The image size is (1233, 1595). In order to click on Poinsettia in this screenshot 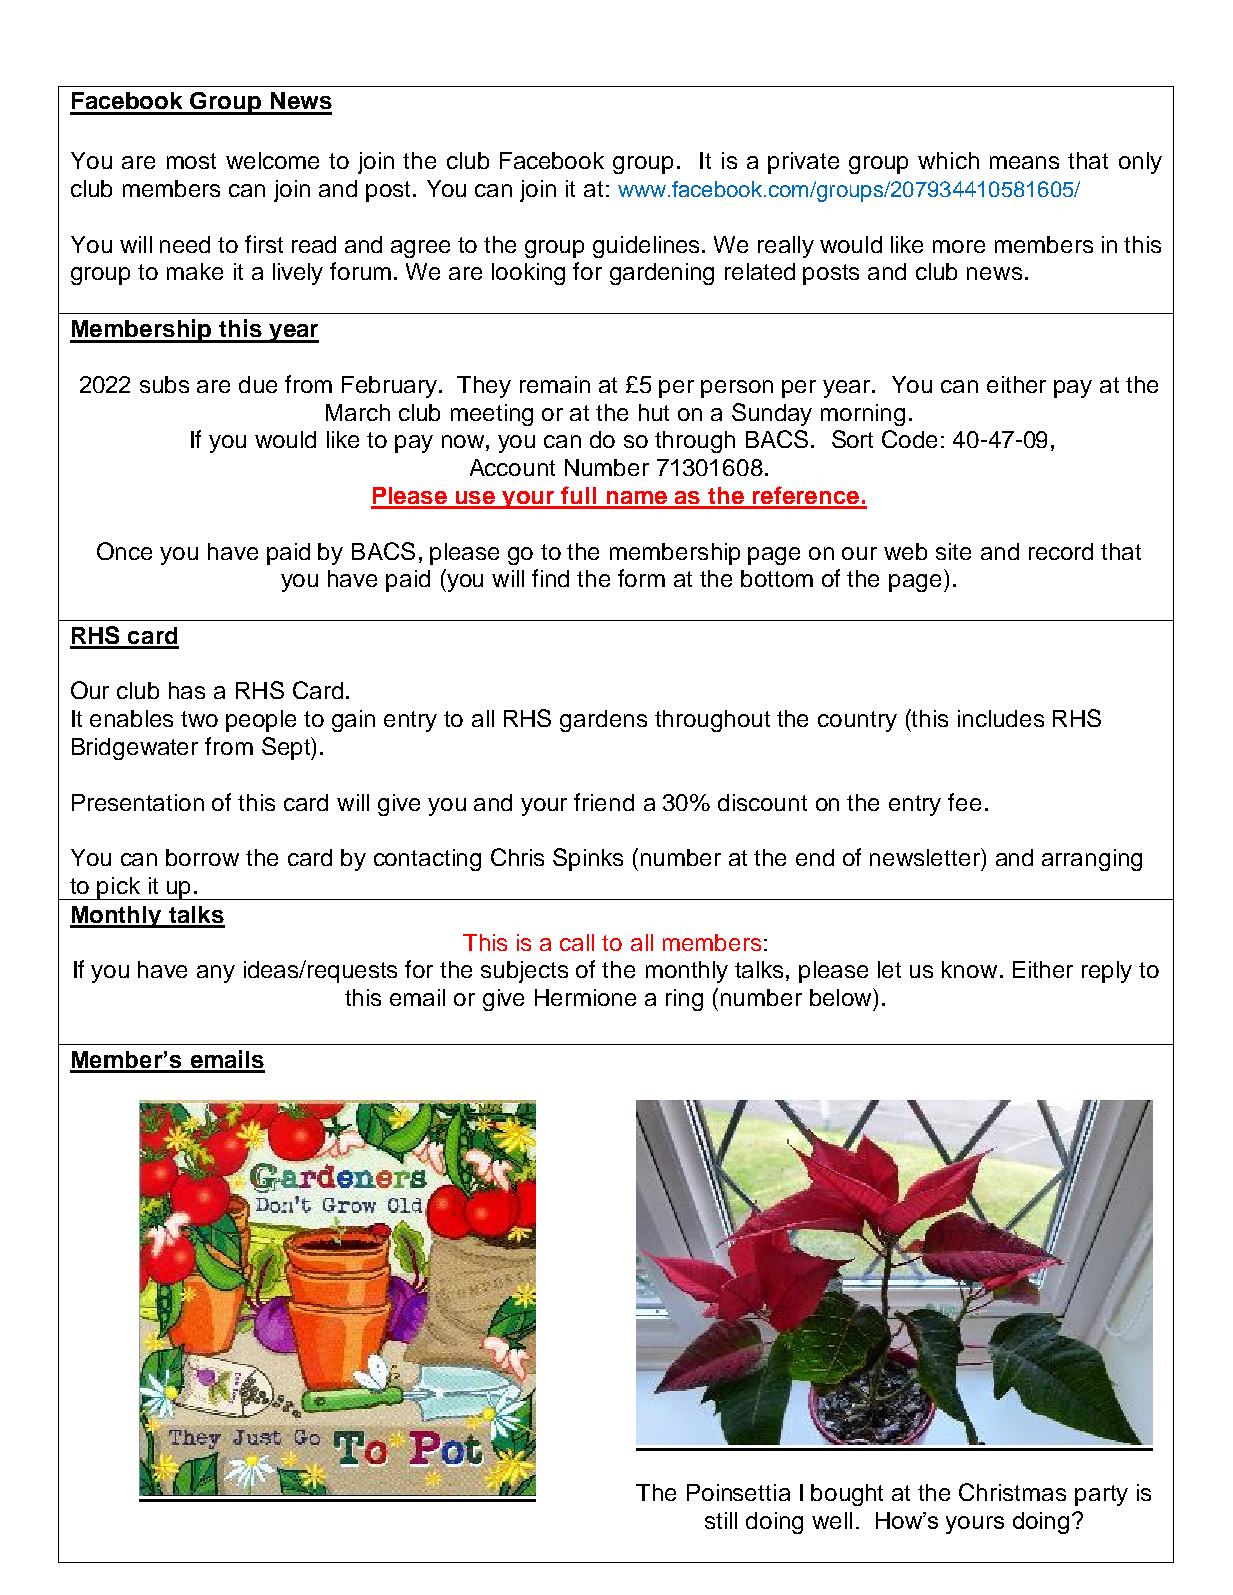, I will do `click(738, 1492)`.
